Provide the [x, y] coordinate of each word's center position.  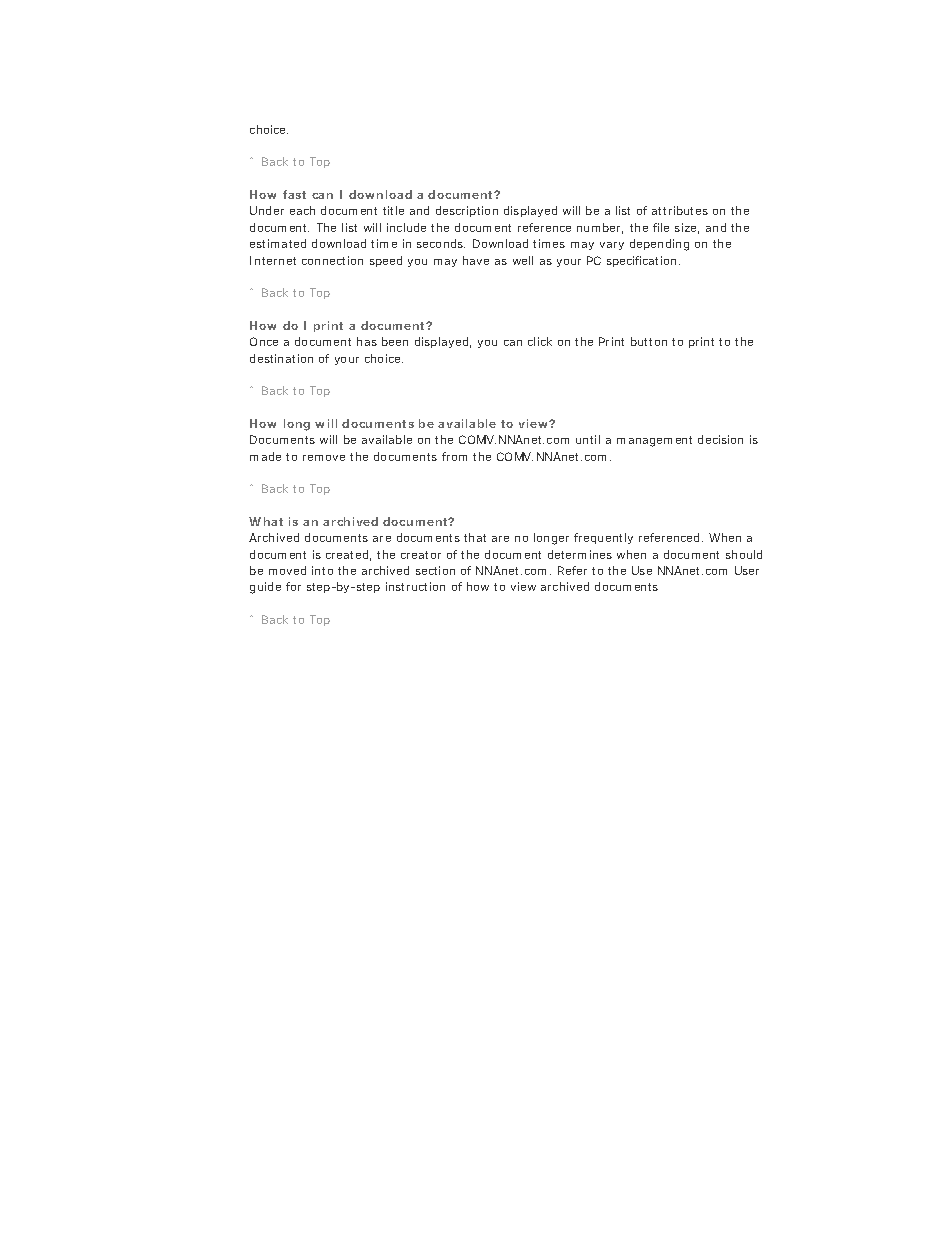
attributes [680, 210]
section [435, 570]
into [322, 570]
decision [720, 439]
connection [332, 260]
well [523, 260]
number [600, 228]
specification [641, 261]
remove [324, 458]
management [654, 441]
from [454, 456]
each [302, 210]
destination [281, 358]
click [540, 341]
